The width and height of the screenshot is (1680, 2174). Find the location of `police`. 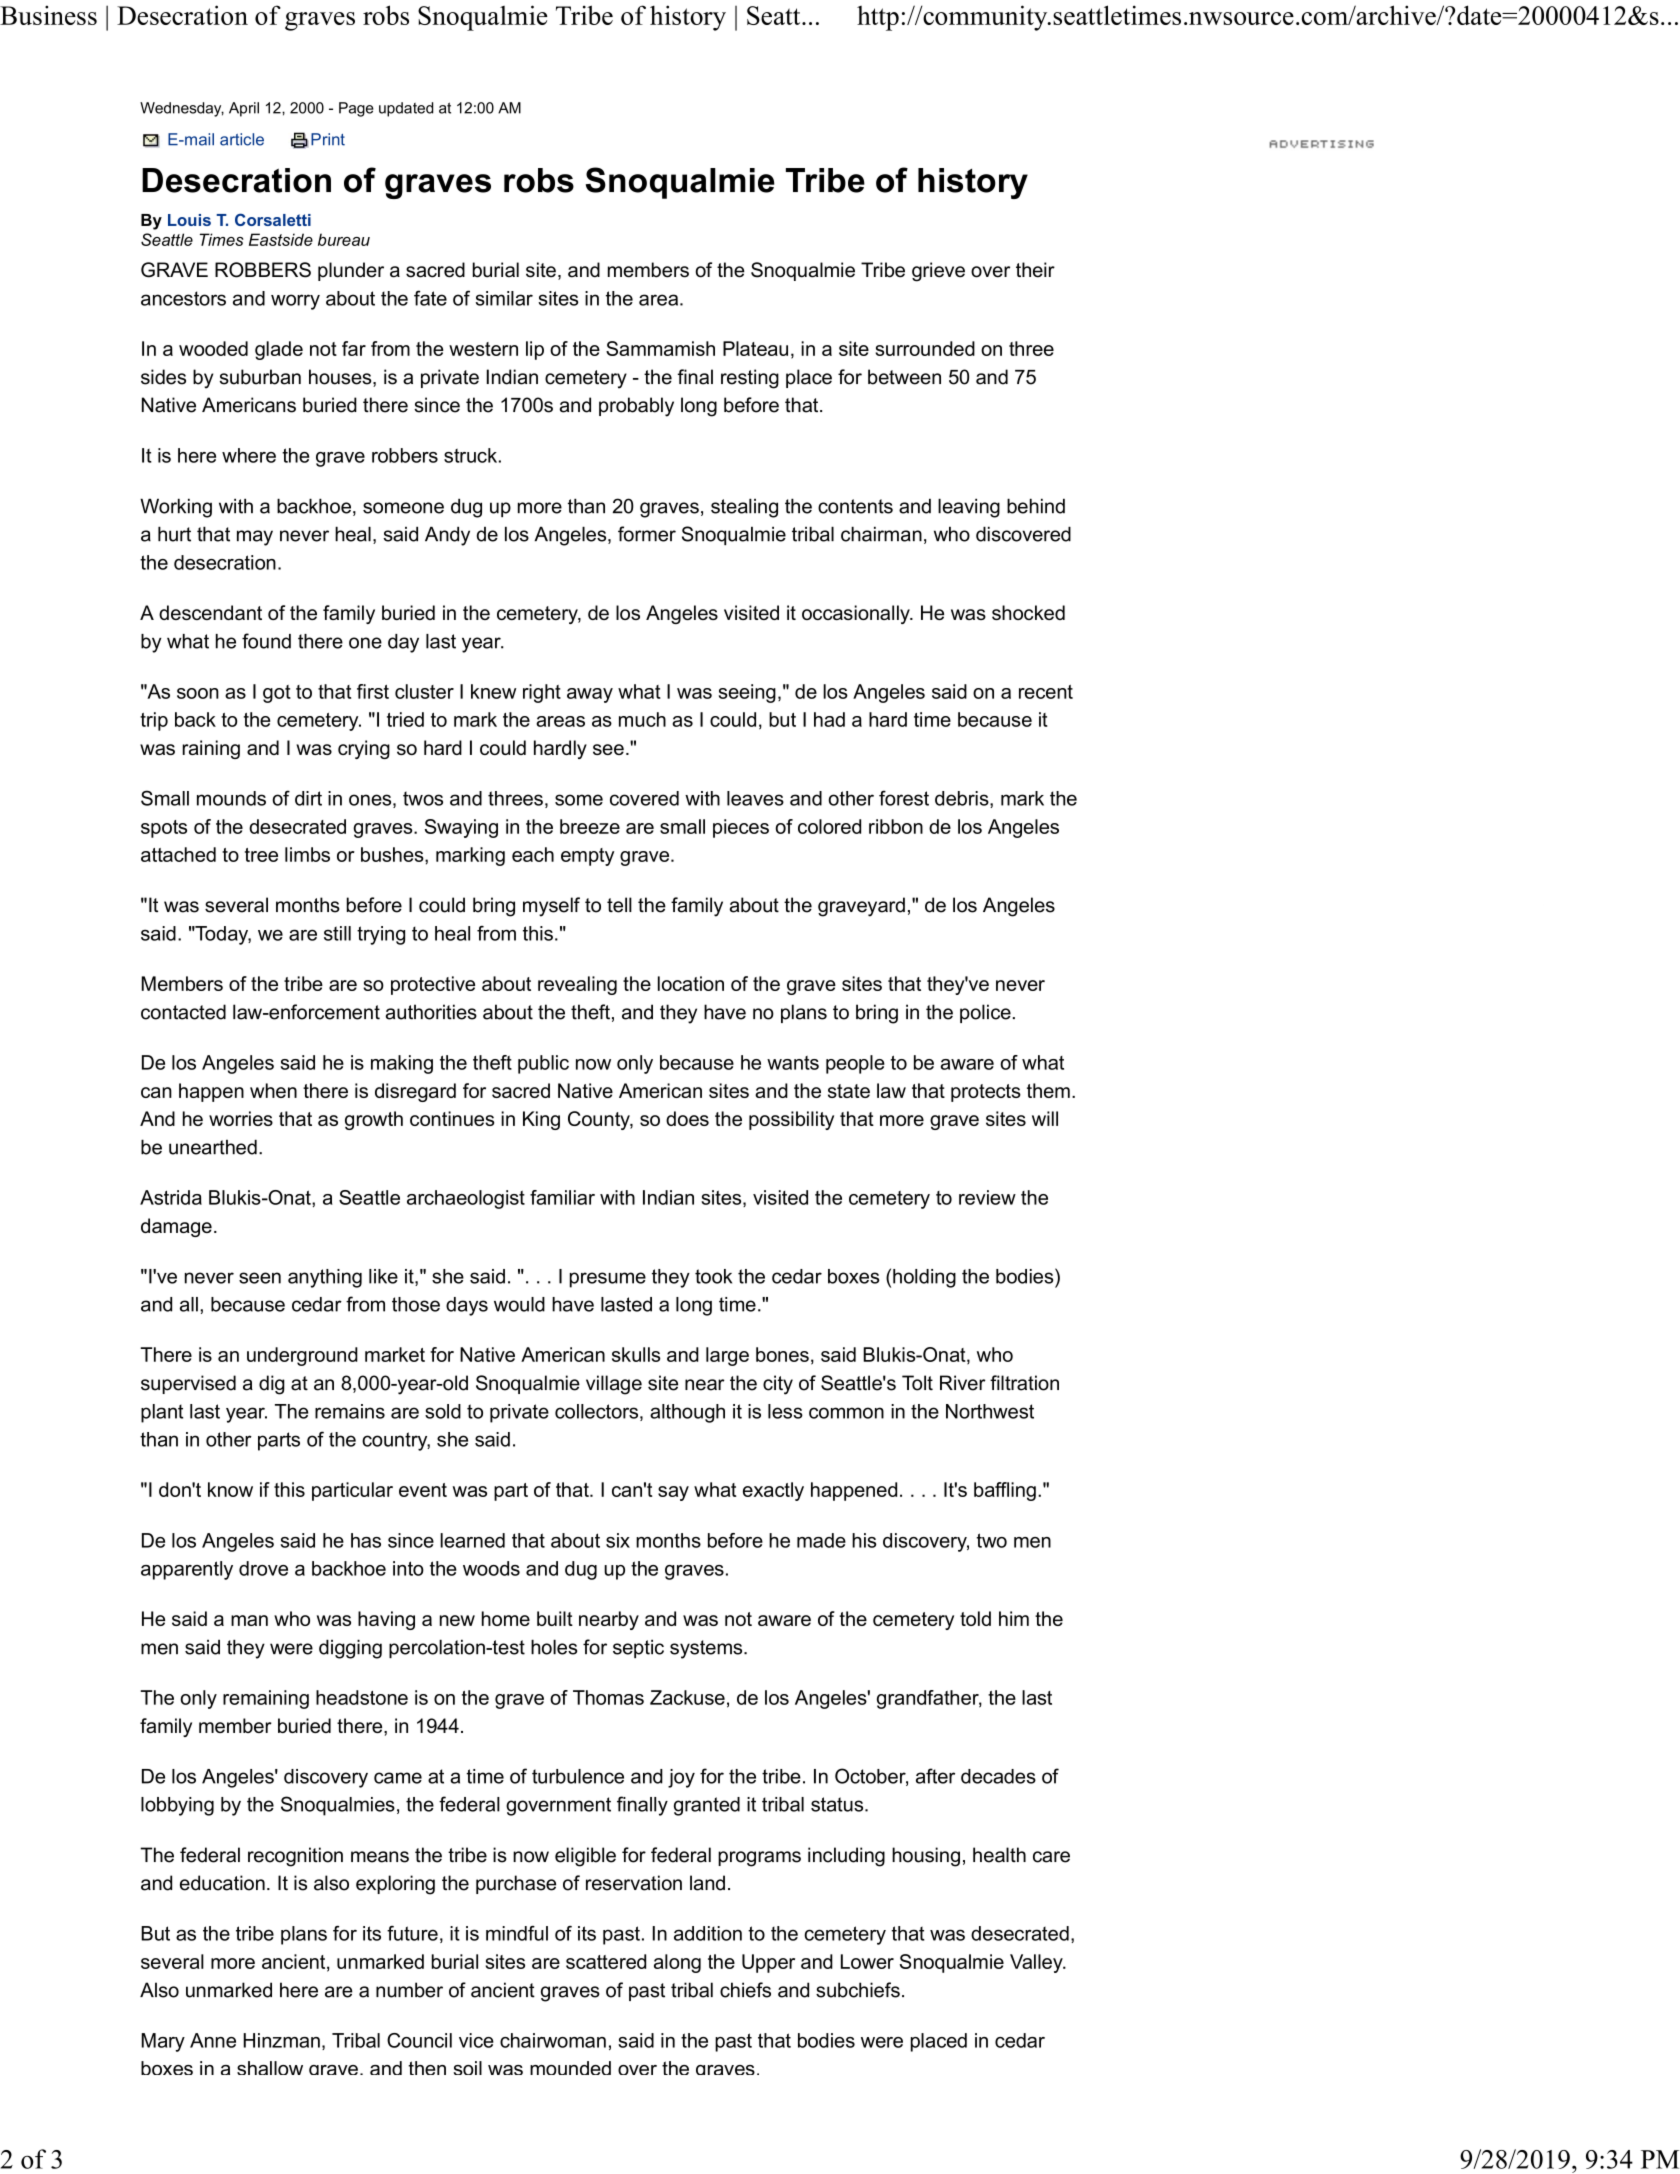

police is located at coordinates (985, 1013).
